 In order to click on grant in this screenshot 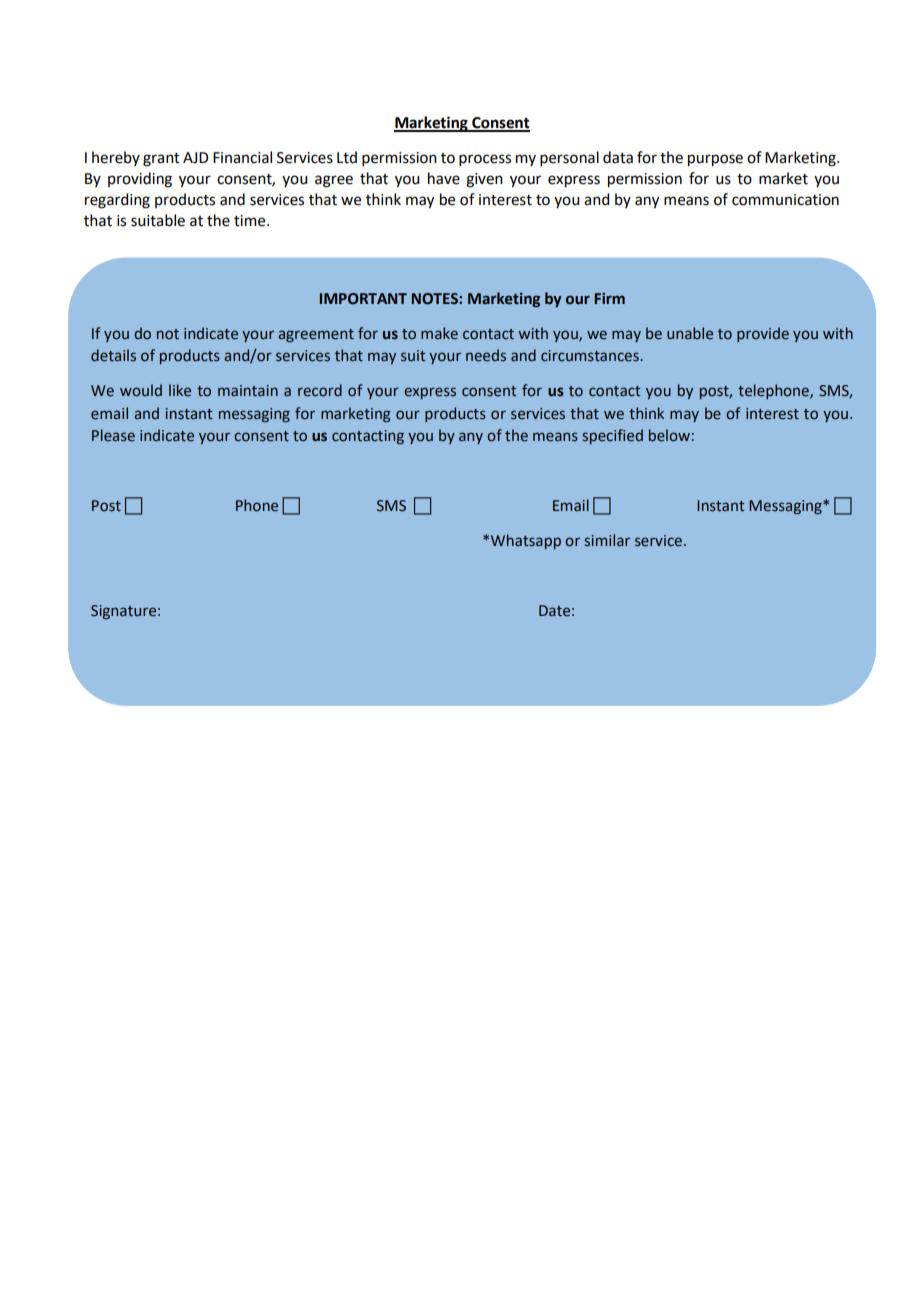, I will do `click(161, 160)`.
